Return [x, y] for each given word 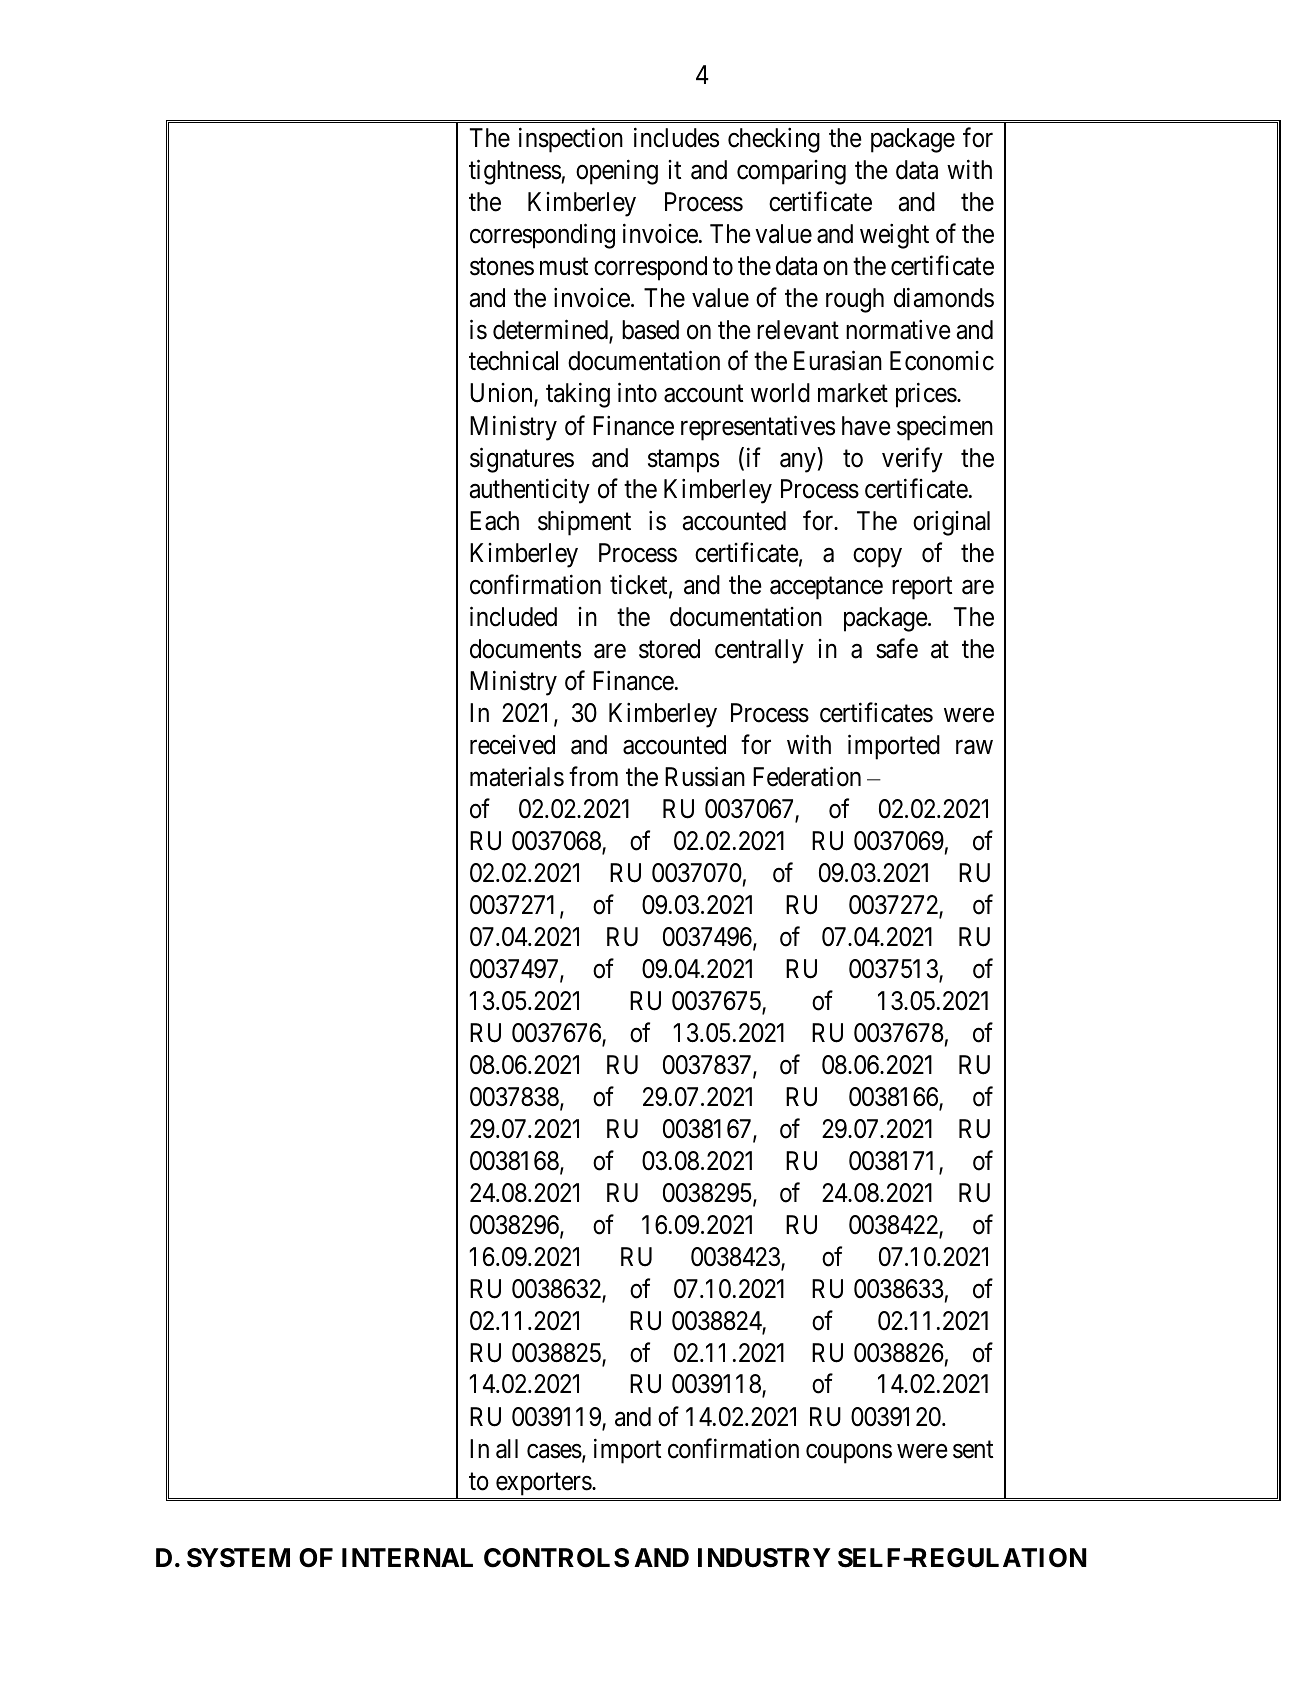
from [593, 777]
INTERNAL [407, 1557]
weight [894, 236]
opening [617, 172]
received [512, 745]
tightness [515, 172]
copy [877, 558]
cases [554, 1451]
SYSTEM [238, 1558]
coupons [849, 1454]
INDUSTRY [764, 1558]
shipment [584, 523]
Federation [807, 777]
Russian [705, 777]
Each [494, 521]
